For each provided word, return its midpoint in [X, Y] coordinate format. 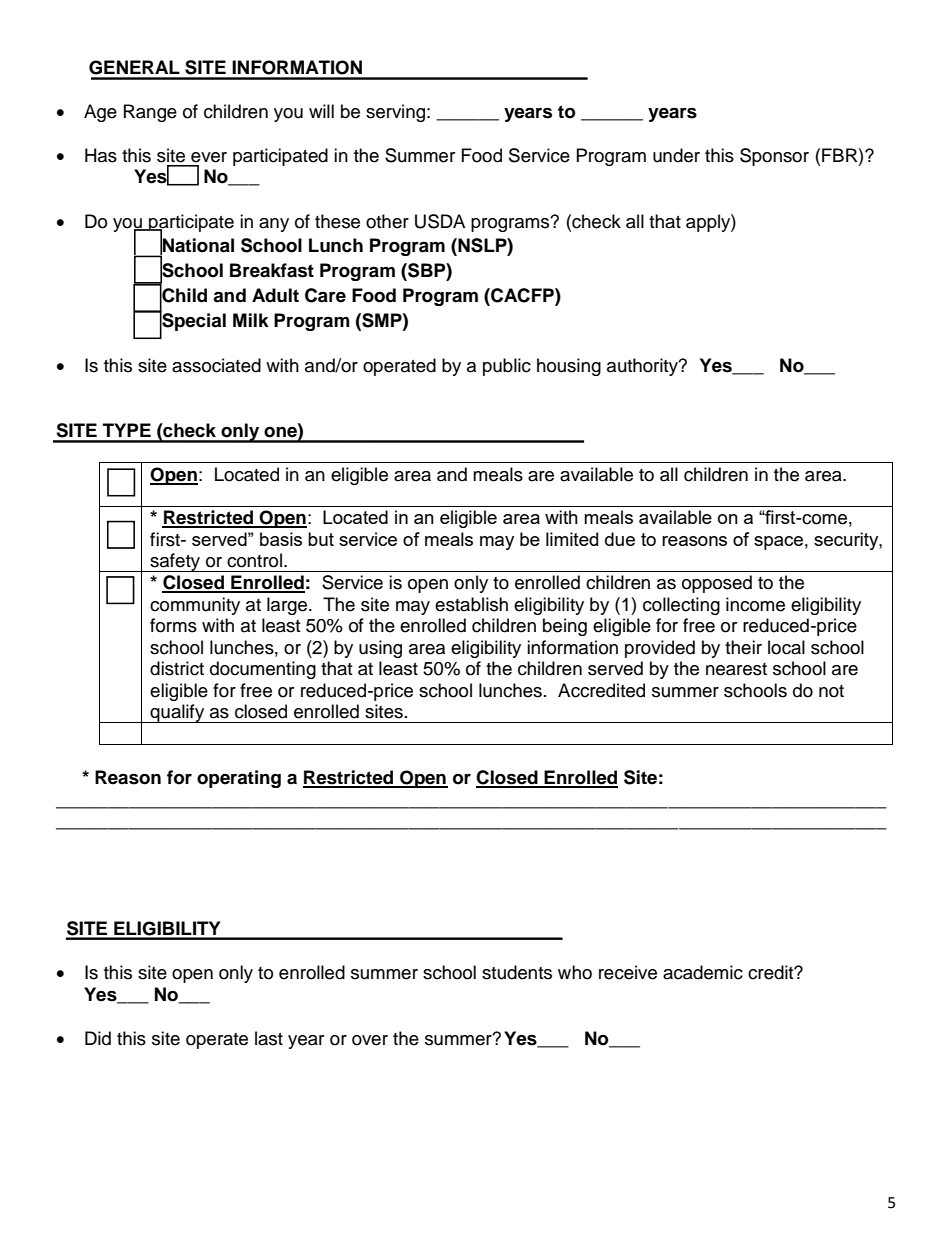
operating [239, 779]
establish [471, 604]
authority [643, 367]
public [507, 367]
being [565, 627]
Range [150, 113]
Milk [251, 320]
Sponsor [774, 157]
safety [175, 562]
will [321, 111]
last [269, 1038]
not [831, 691]
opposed [717, 584]
